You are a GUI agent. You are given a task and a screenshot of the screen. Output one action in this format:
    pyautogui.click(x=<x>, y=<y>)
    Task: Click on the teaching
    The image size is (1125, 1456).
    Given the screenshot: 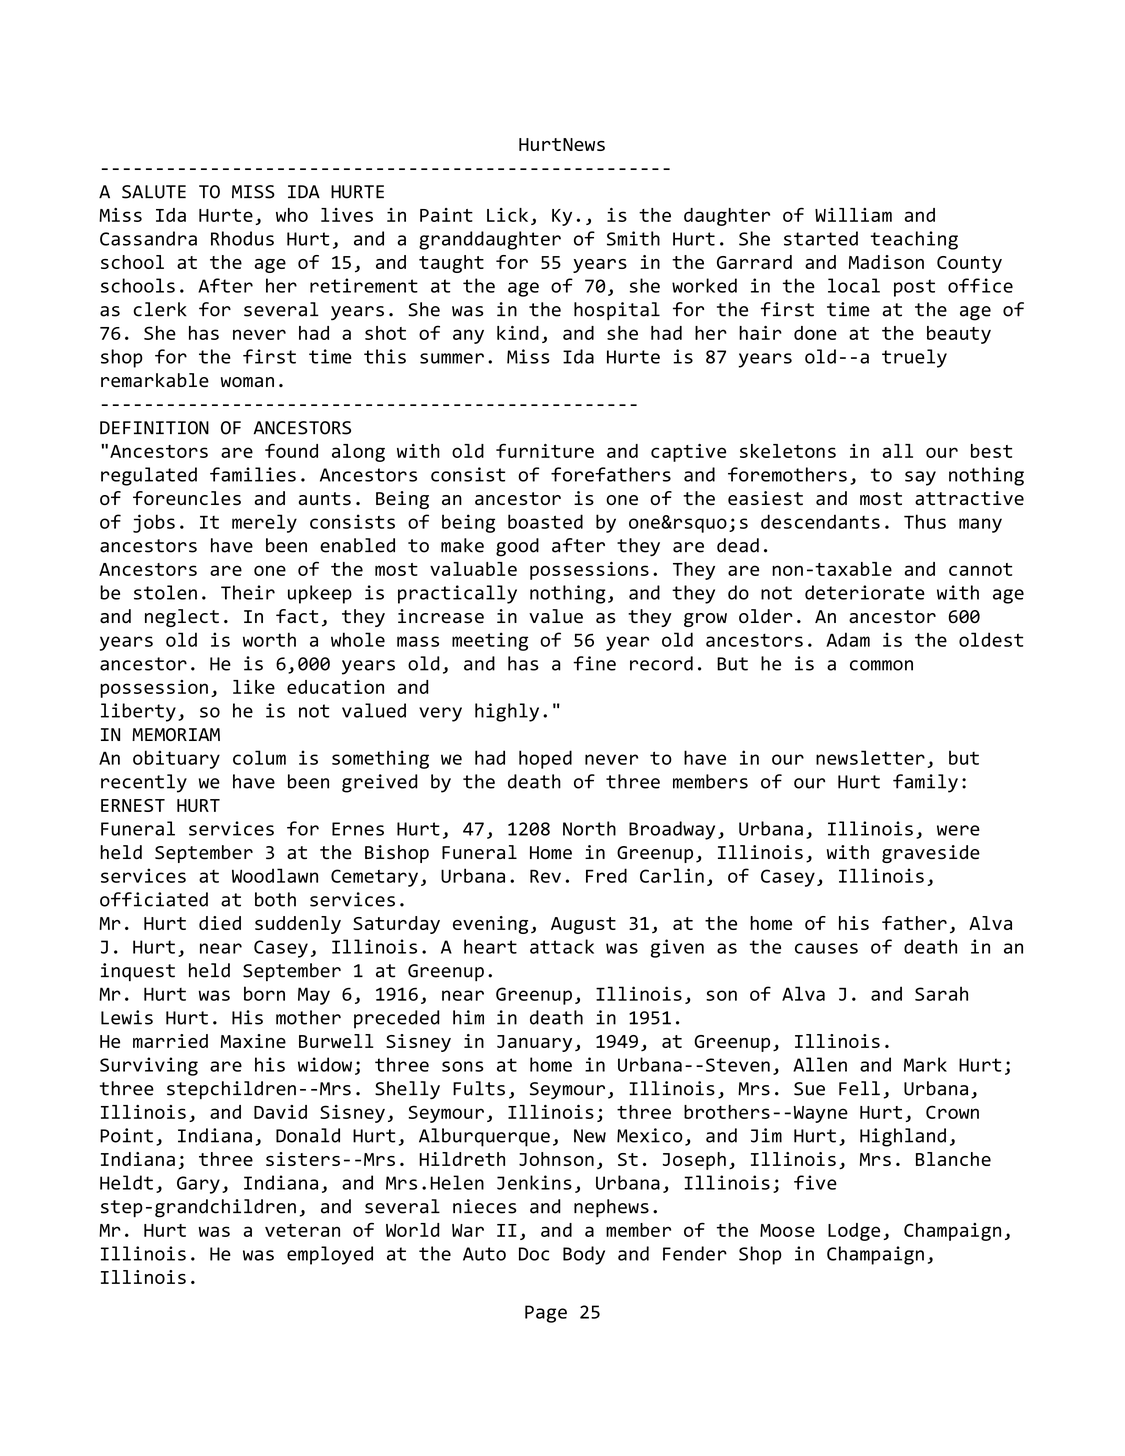 What is the action you would take?
    pyautogui.click(x=914, y=240)
